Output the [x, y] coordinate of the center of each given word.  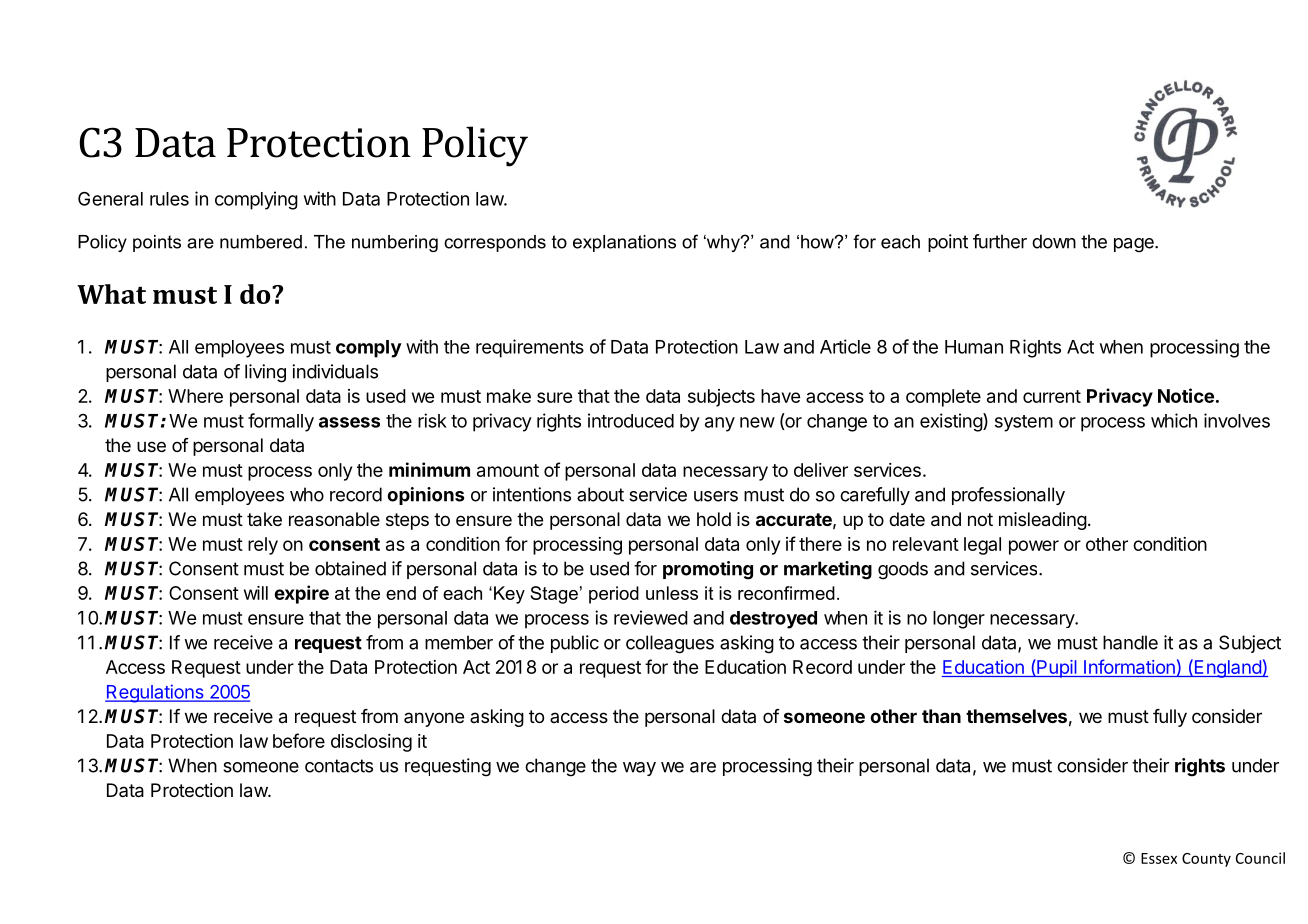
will [256, 593]
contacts [339, 766]
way [639, 769]
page [1135, 245]
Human [974, 347]
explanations [624, 243]
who [307, 494]
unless [672, 593]
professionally [1008, 496]
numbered [261, 242]
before [299, 740]
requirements [530, 348]
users [716, 496]
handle [1130, 642]
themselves [1016, 716]
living [265, 373]
